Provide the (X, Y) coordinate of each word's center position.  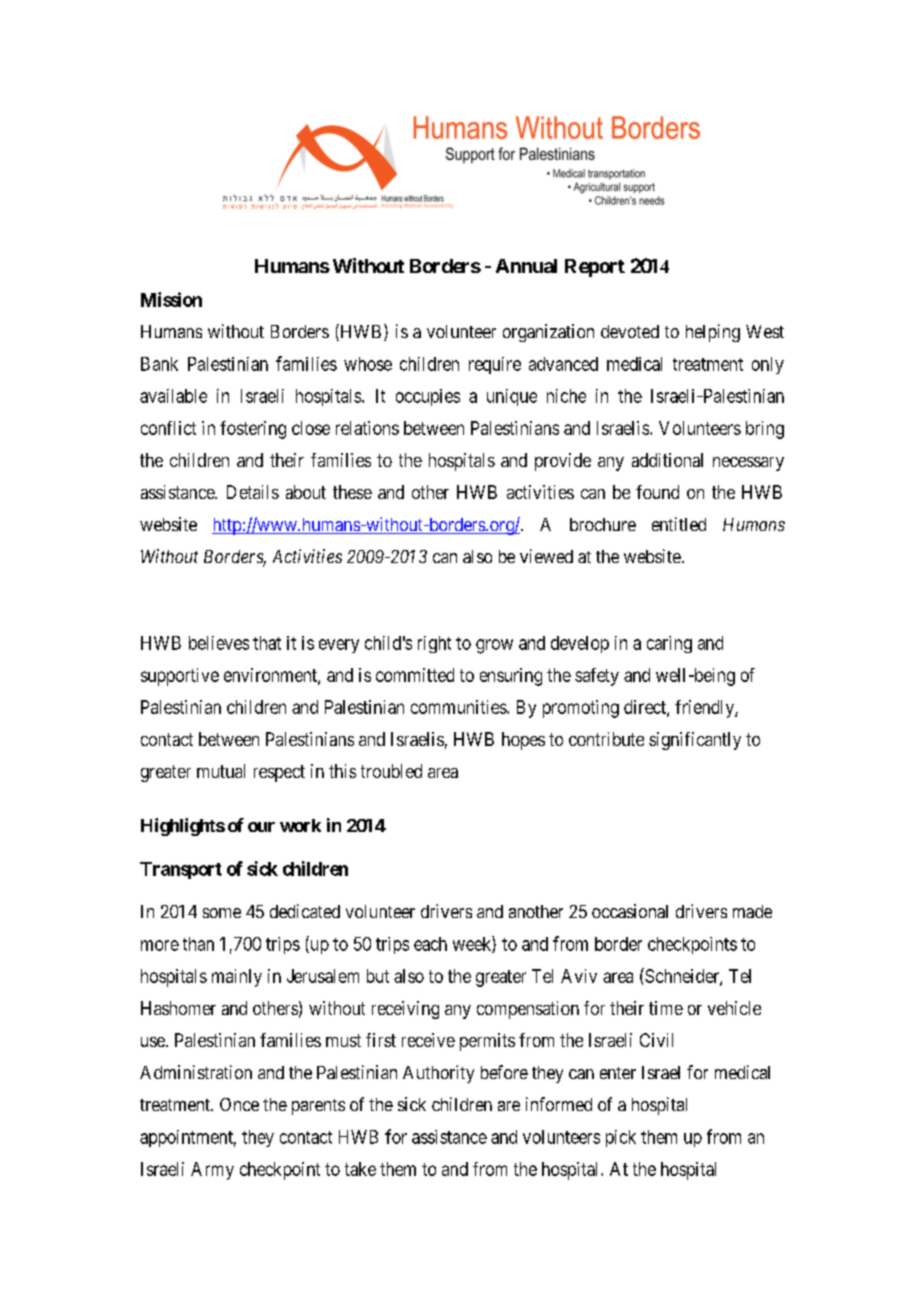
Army (212, 1171)
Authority (438, 1074)
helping (713, 333)
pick (621, 1138)
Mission (171, 299)
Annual (526, 266)
